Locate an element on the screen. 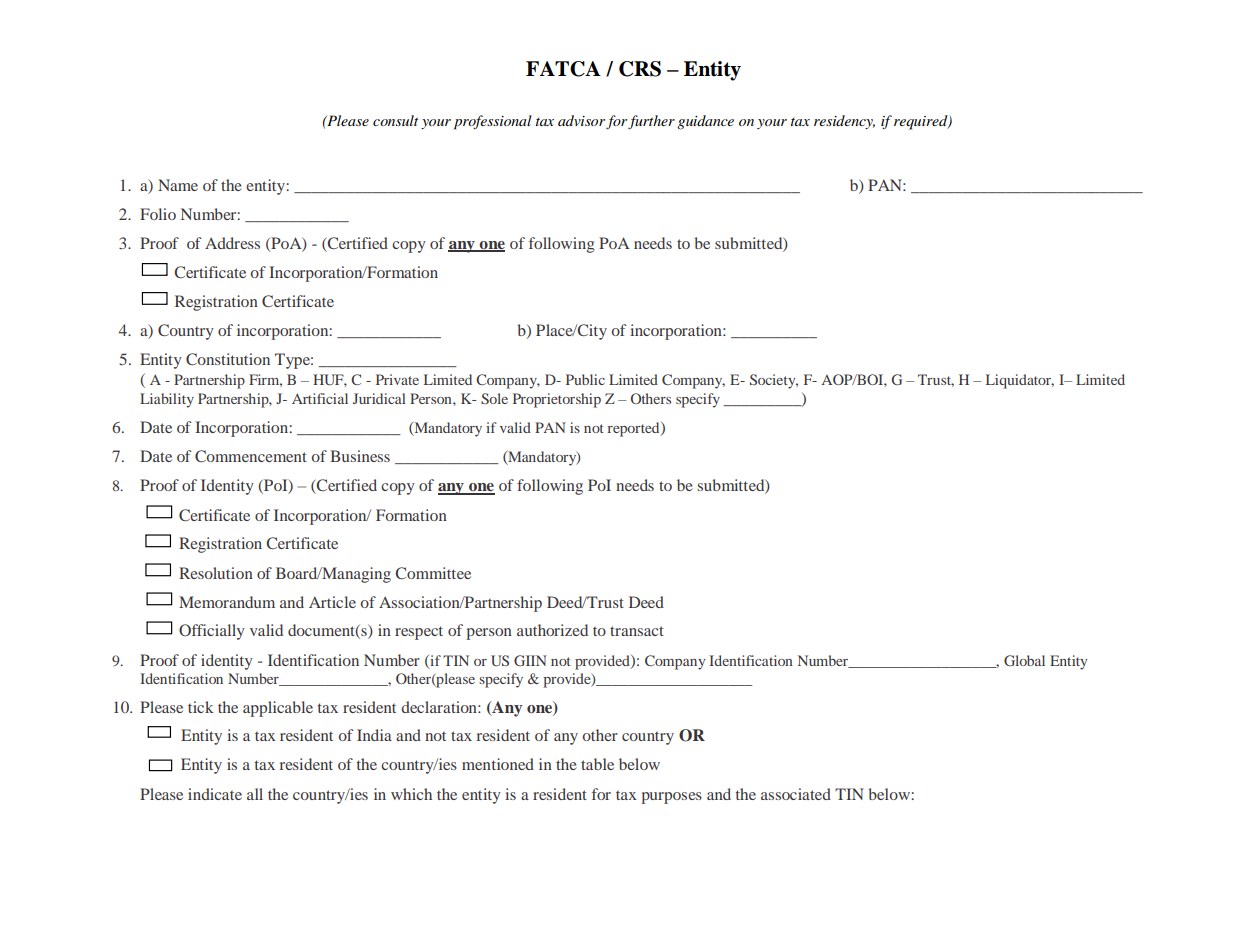 This screenshot has width=1233, height=952. indicate is located at coordinates (215, 794).
